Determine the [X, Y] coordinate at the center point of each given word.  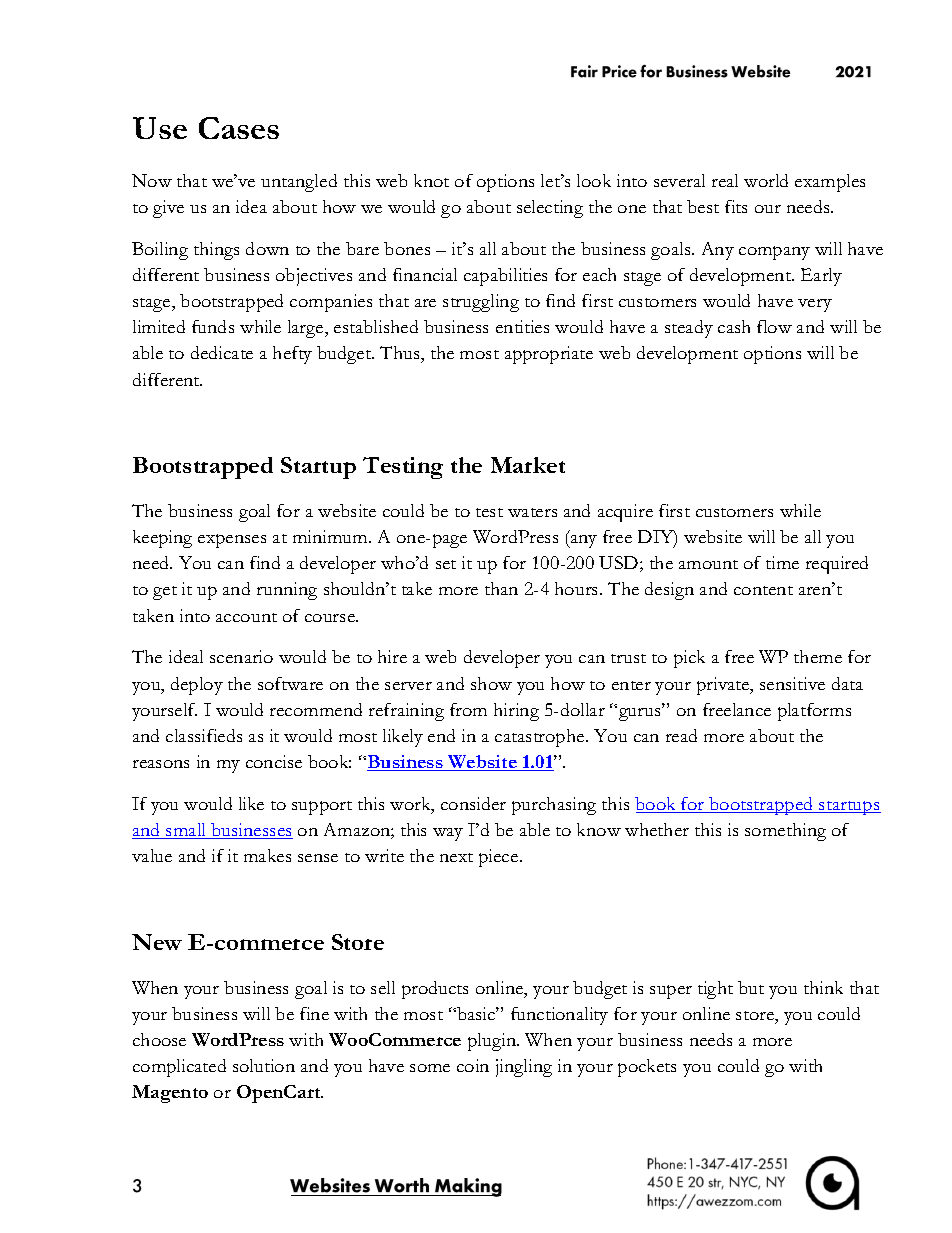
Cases [239, 128]
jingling [524, 1068]
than [501, 588]
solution [264, 1065]
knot [431, 180]
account [246, 617]
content [763, 590]
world [766, 180]
